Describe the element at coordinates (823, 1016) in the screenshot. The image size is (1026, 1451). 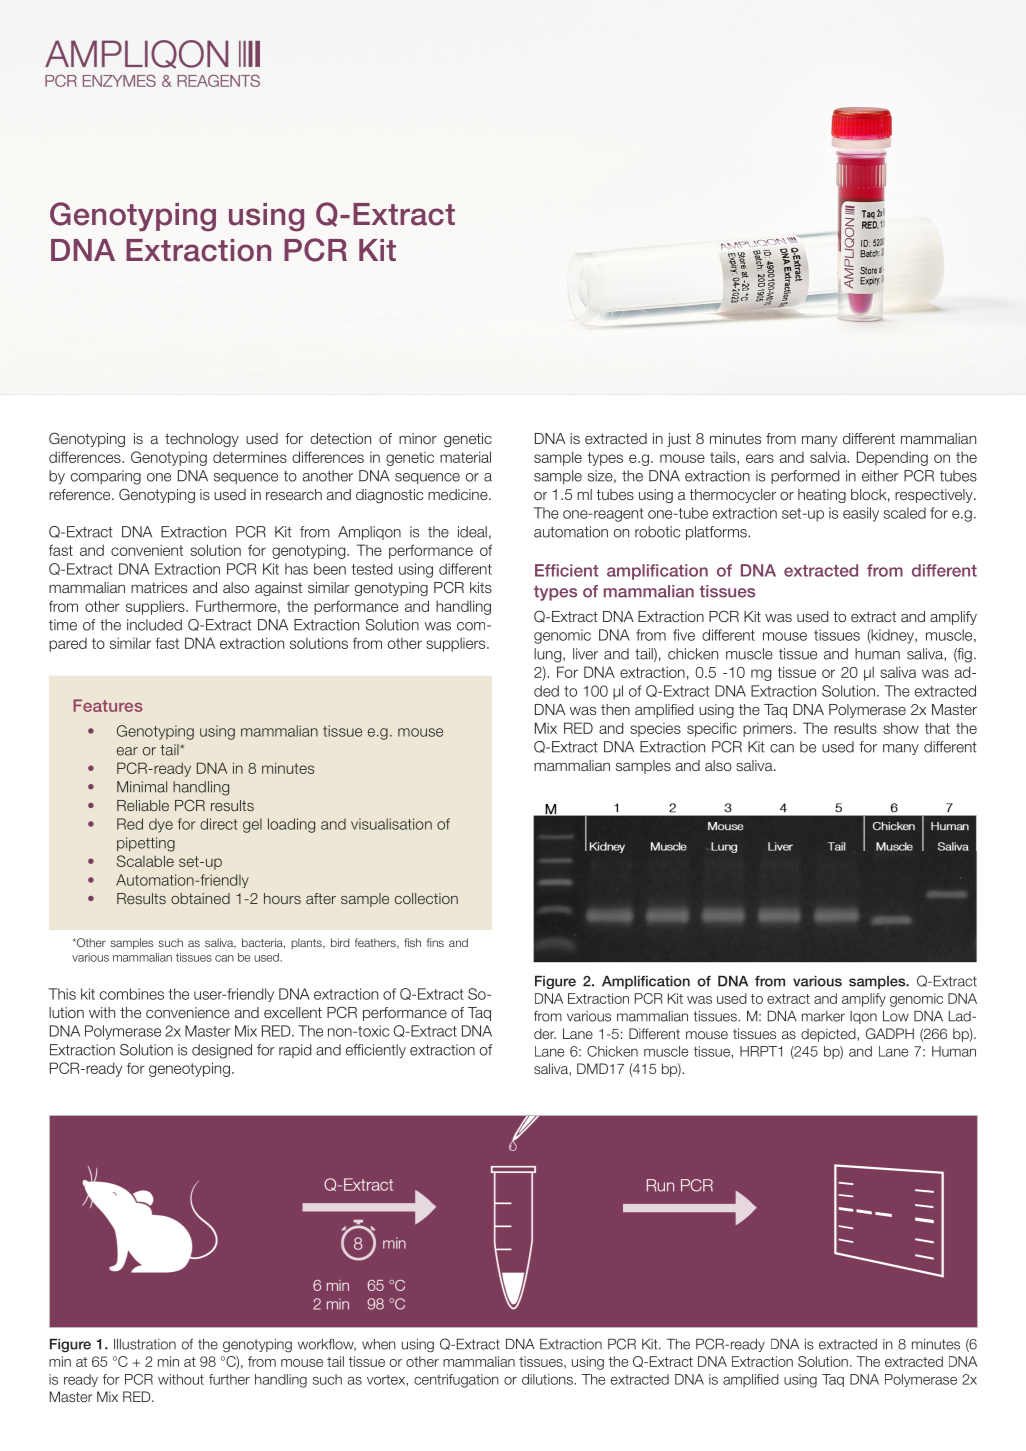
I see `marker` at that location.
